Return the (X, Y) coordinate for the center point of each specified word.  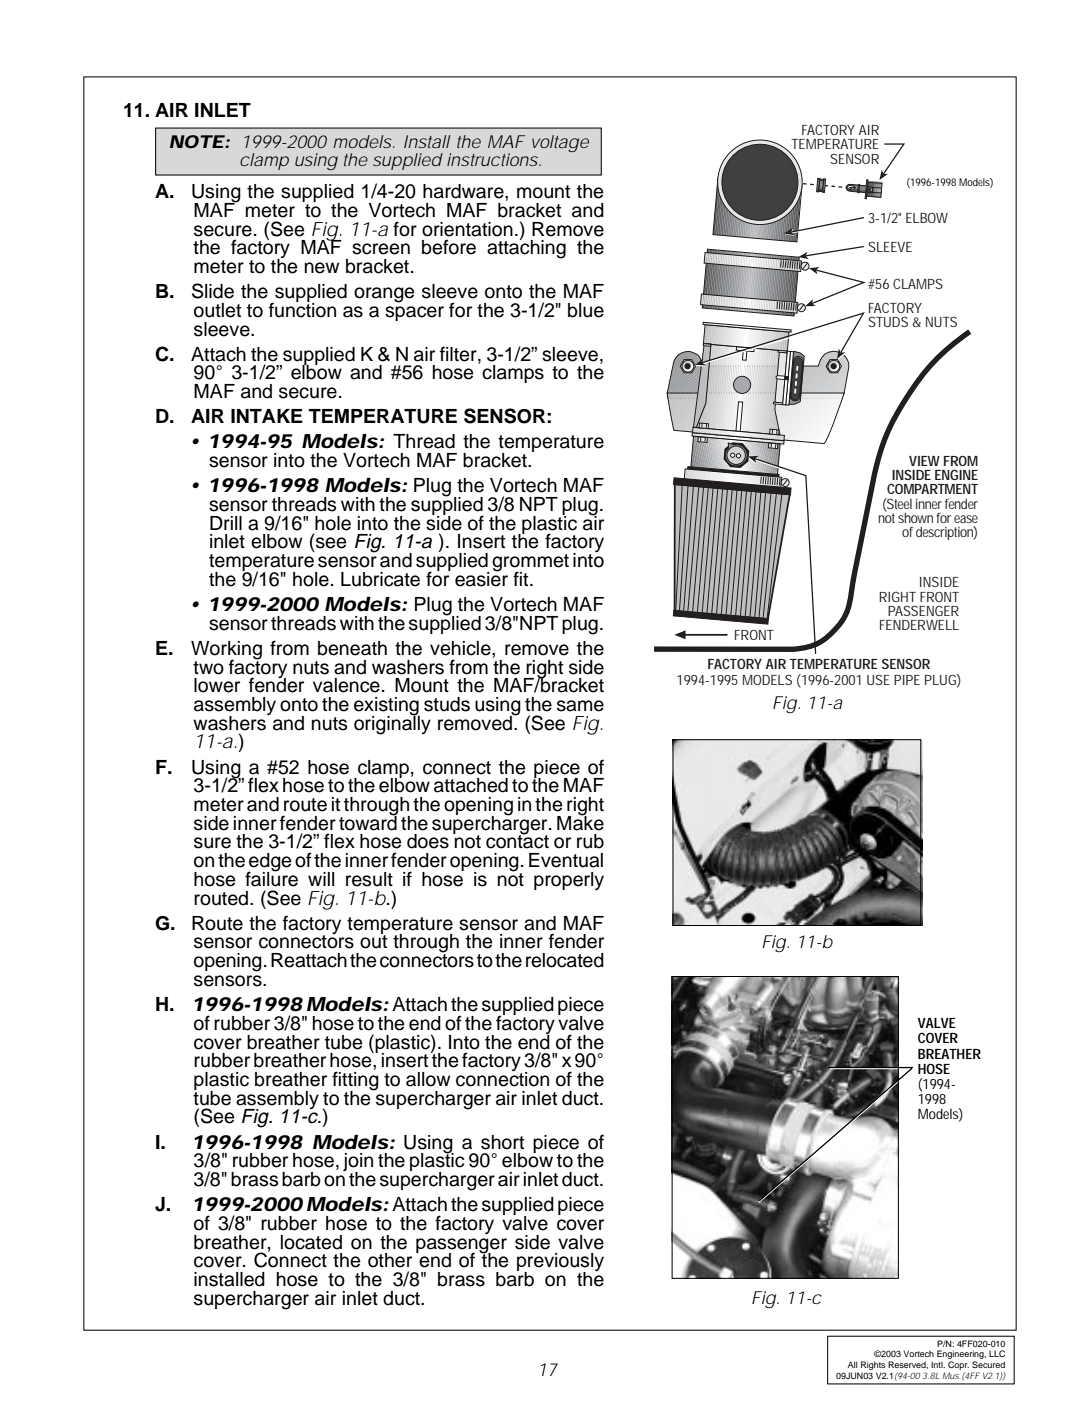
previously (560, 1263)
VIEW (924, 461)
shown (915, 518)
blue (586, 310)
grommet (530, 564)
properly (569, 881)
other (390, 1260)
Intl (938, 1364)
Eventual (566, 860)
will (321, 879)
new (322, 268)
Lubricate (380, 579)
